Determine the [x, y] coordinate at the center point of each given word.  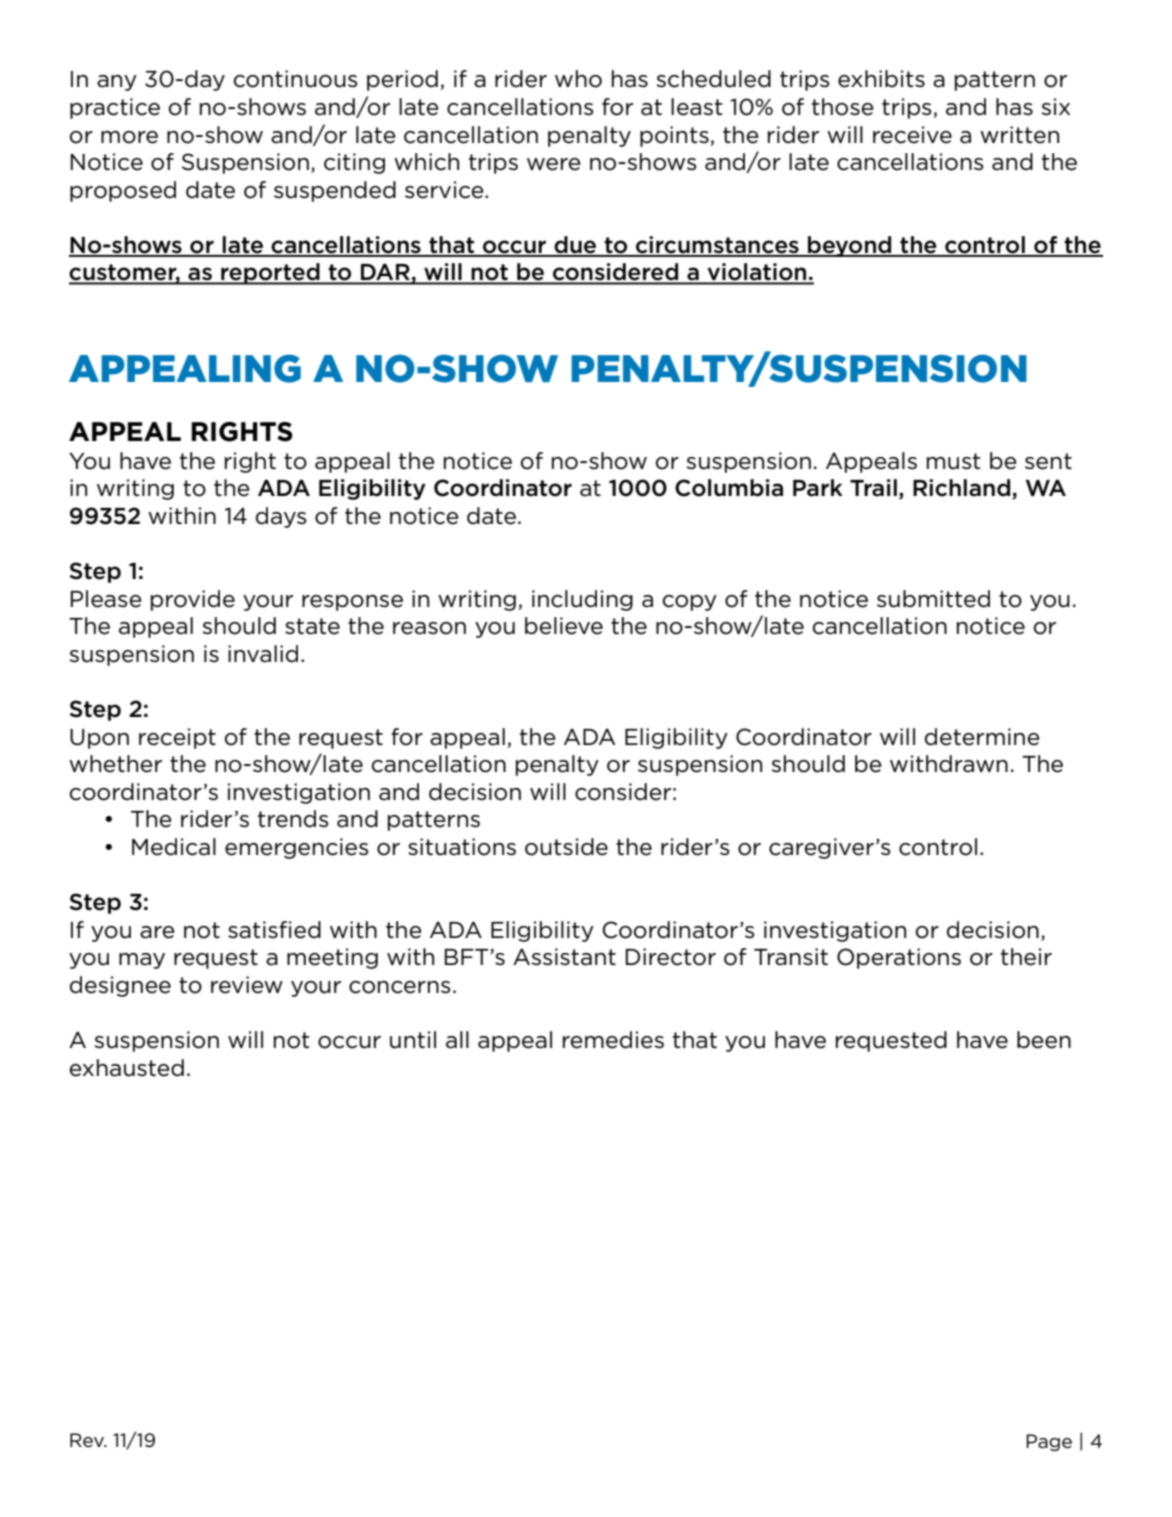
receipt [177, 738]
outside [566, 847]
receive [912, 135]
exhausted [127, 1068]
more [129, 137]
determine [982, 737]
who [578, 79]
